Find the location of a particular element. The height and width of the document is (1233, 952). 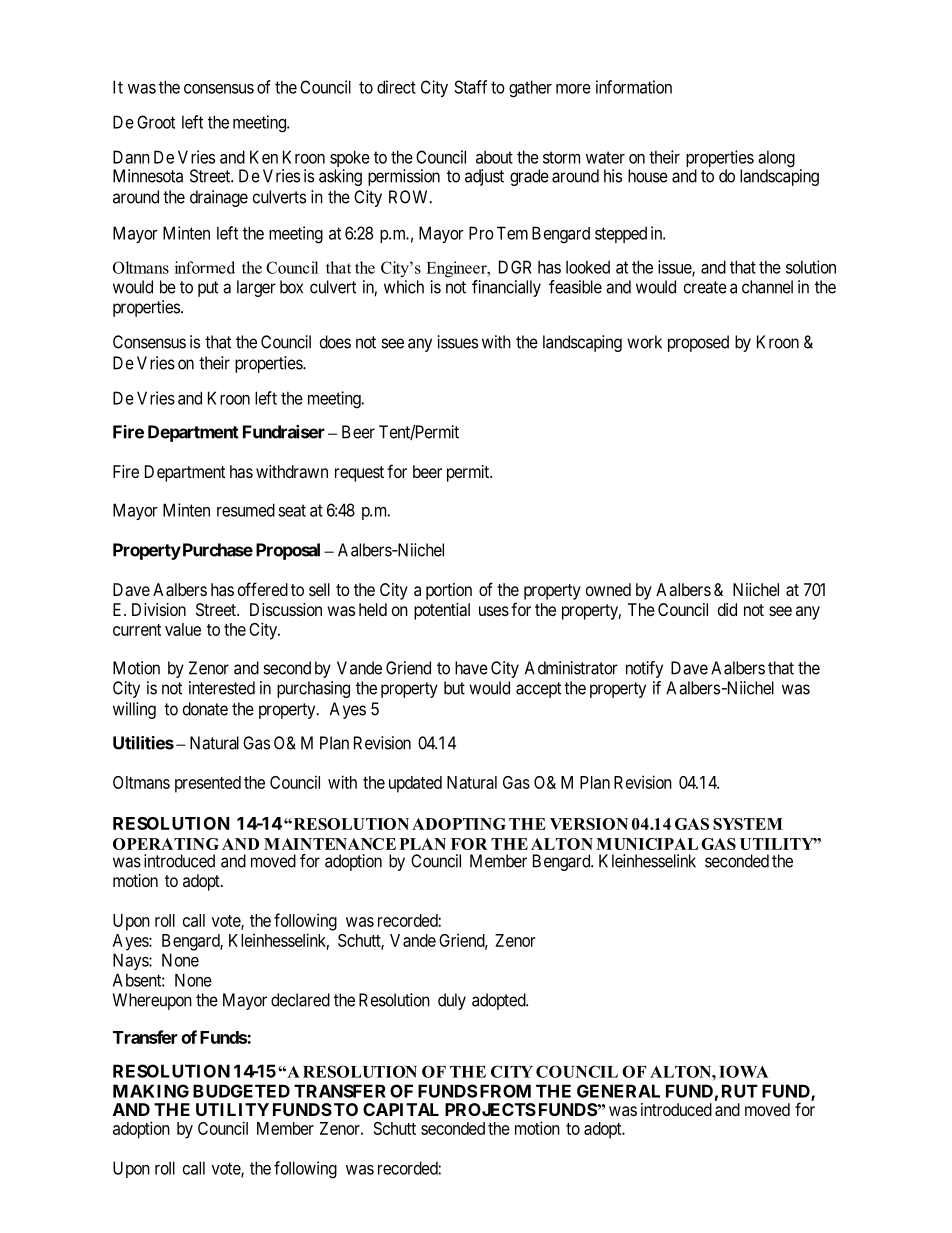

BUDGETED is located at coordinates (241, 1091).
